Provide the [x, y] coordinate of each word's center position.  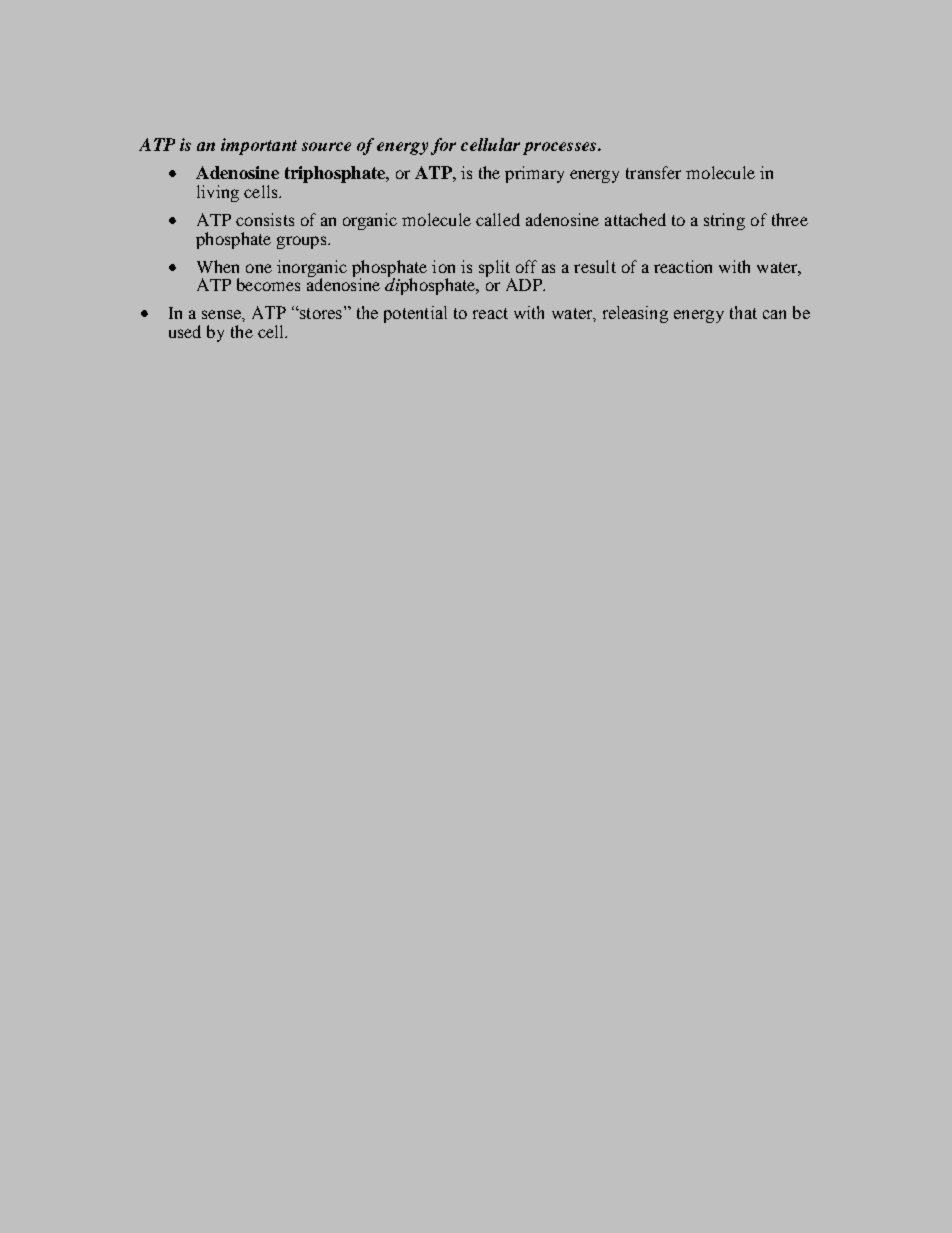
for [443, 146]
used [185, 331]
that [743, 312]
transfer [653, 172]
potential [415, 314]
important [259, 146]
